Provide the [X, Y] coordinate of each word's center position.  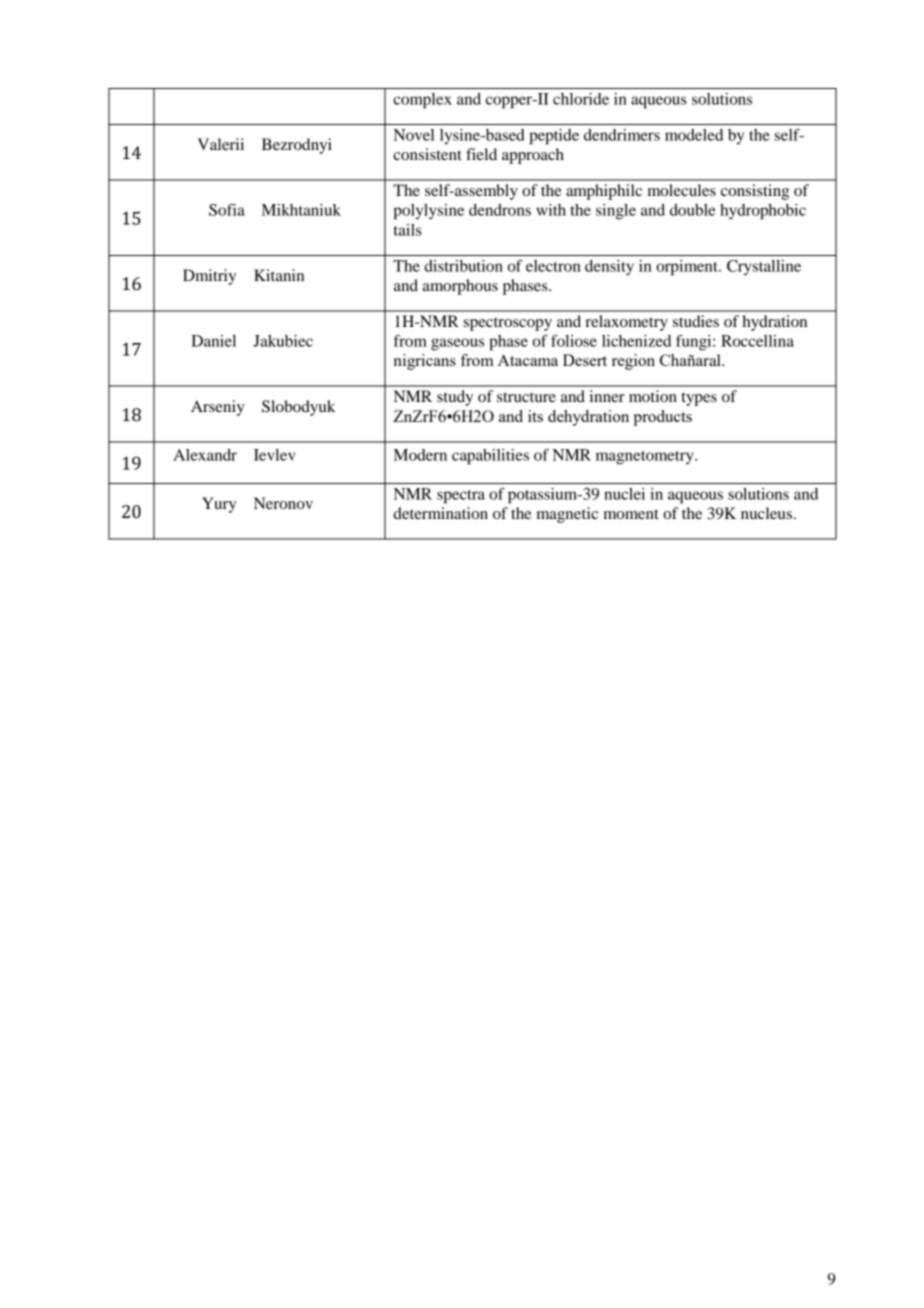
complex [422, 101]
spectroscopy [508, 324]
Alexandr [205, 455]
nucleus [766, 513]
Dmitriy [209, 277]
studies [696, 321]
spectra [461, 497]
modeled [694, 135]
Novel [414, 135]
